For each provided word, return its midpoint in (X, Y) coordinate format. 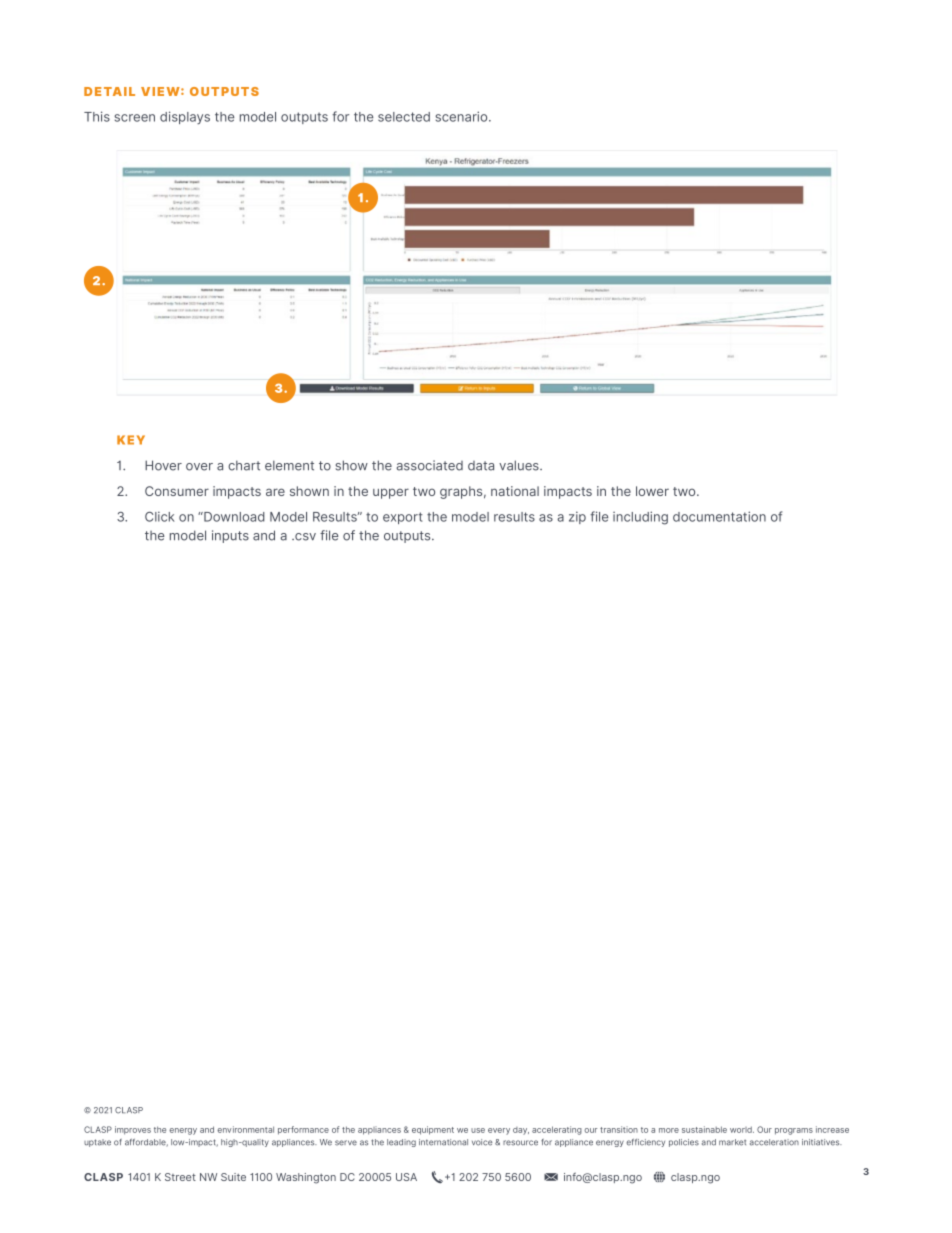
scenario (462, 116)
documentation (719, 516)
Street (180, 1177)
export (403, 518)
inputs (230, 536)
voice (482, 1142)
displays (185, 117)
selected (404, 117)
